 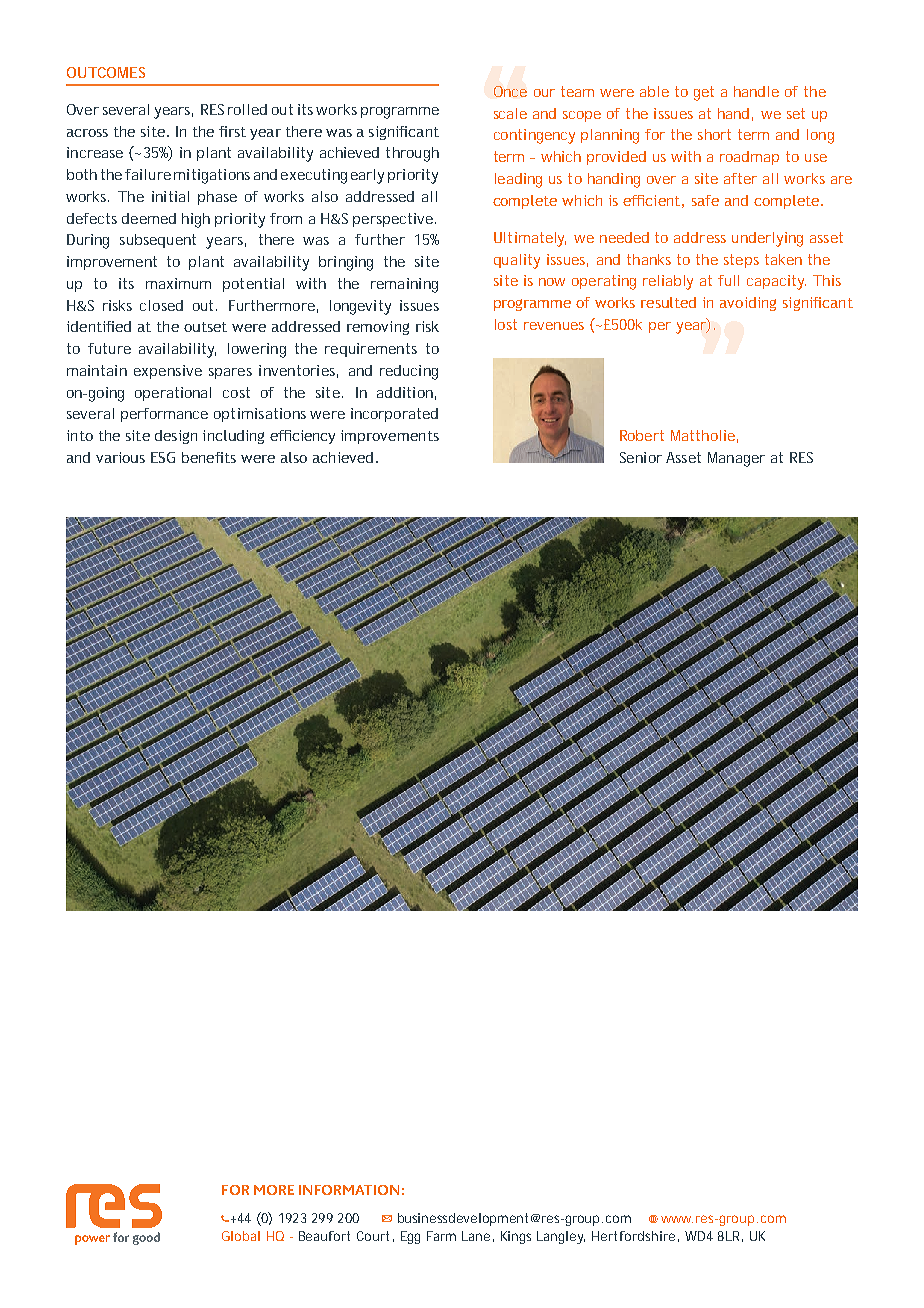 I want to click on INFORMATION, so click(x=349, y=1190).
